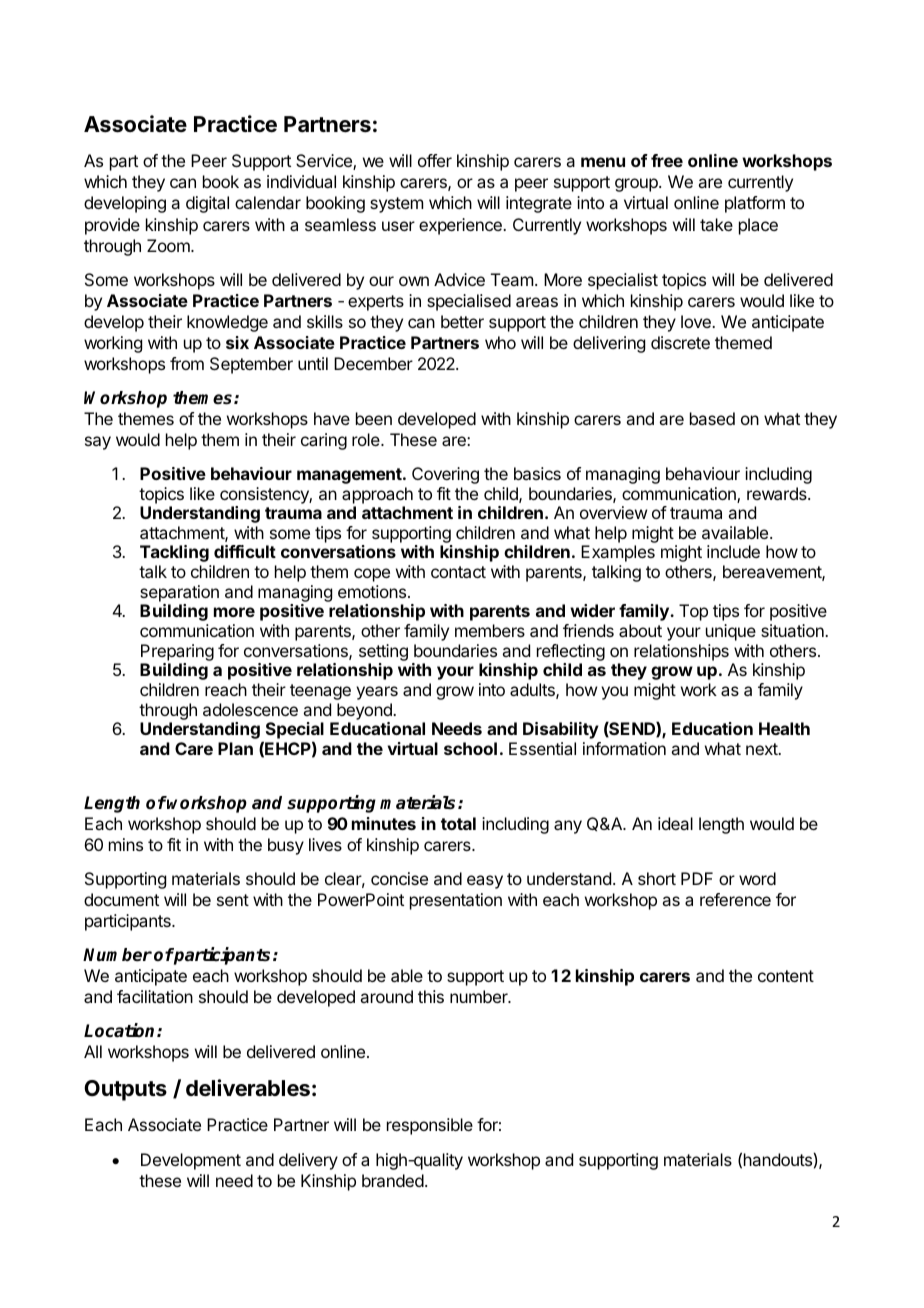 The width and height of the document is (924, 1308). I want to click on digital, so click(207, 204).
